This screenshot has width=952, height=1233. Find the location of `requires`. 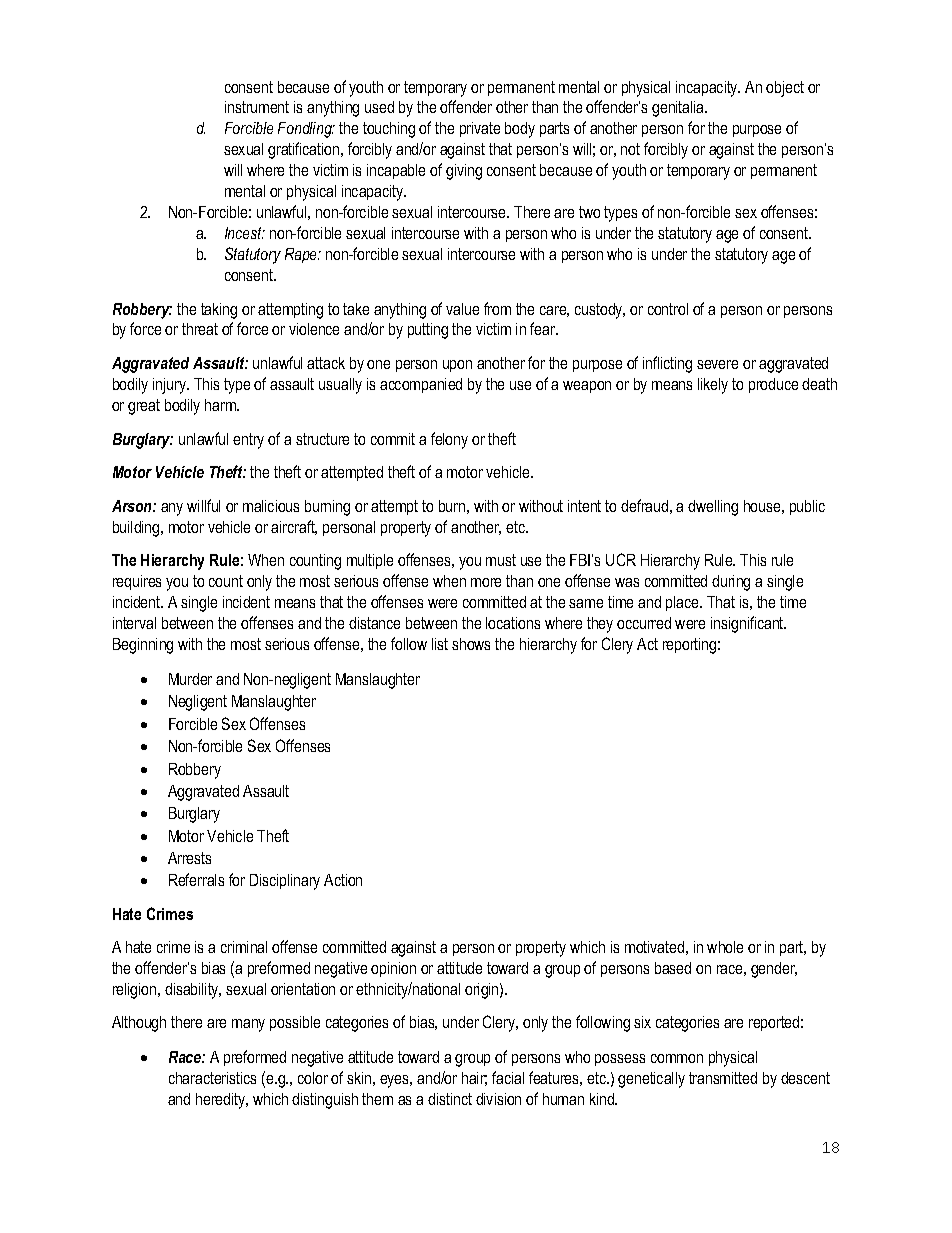

requires is located at coordinates (137, 582).
